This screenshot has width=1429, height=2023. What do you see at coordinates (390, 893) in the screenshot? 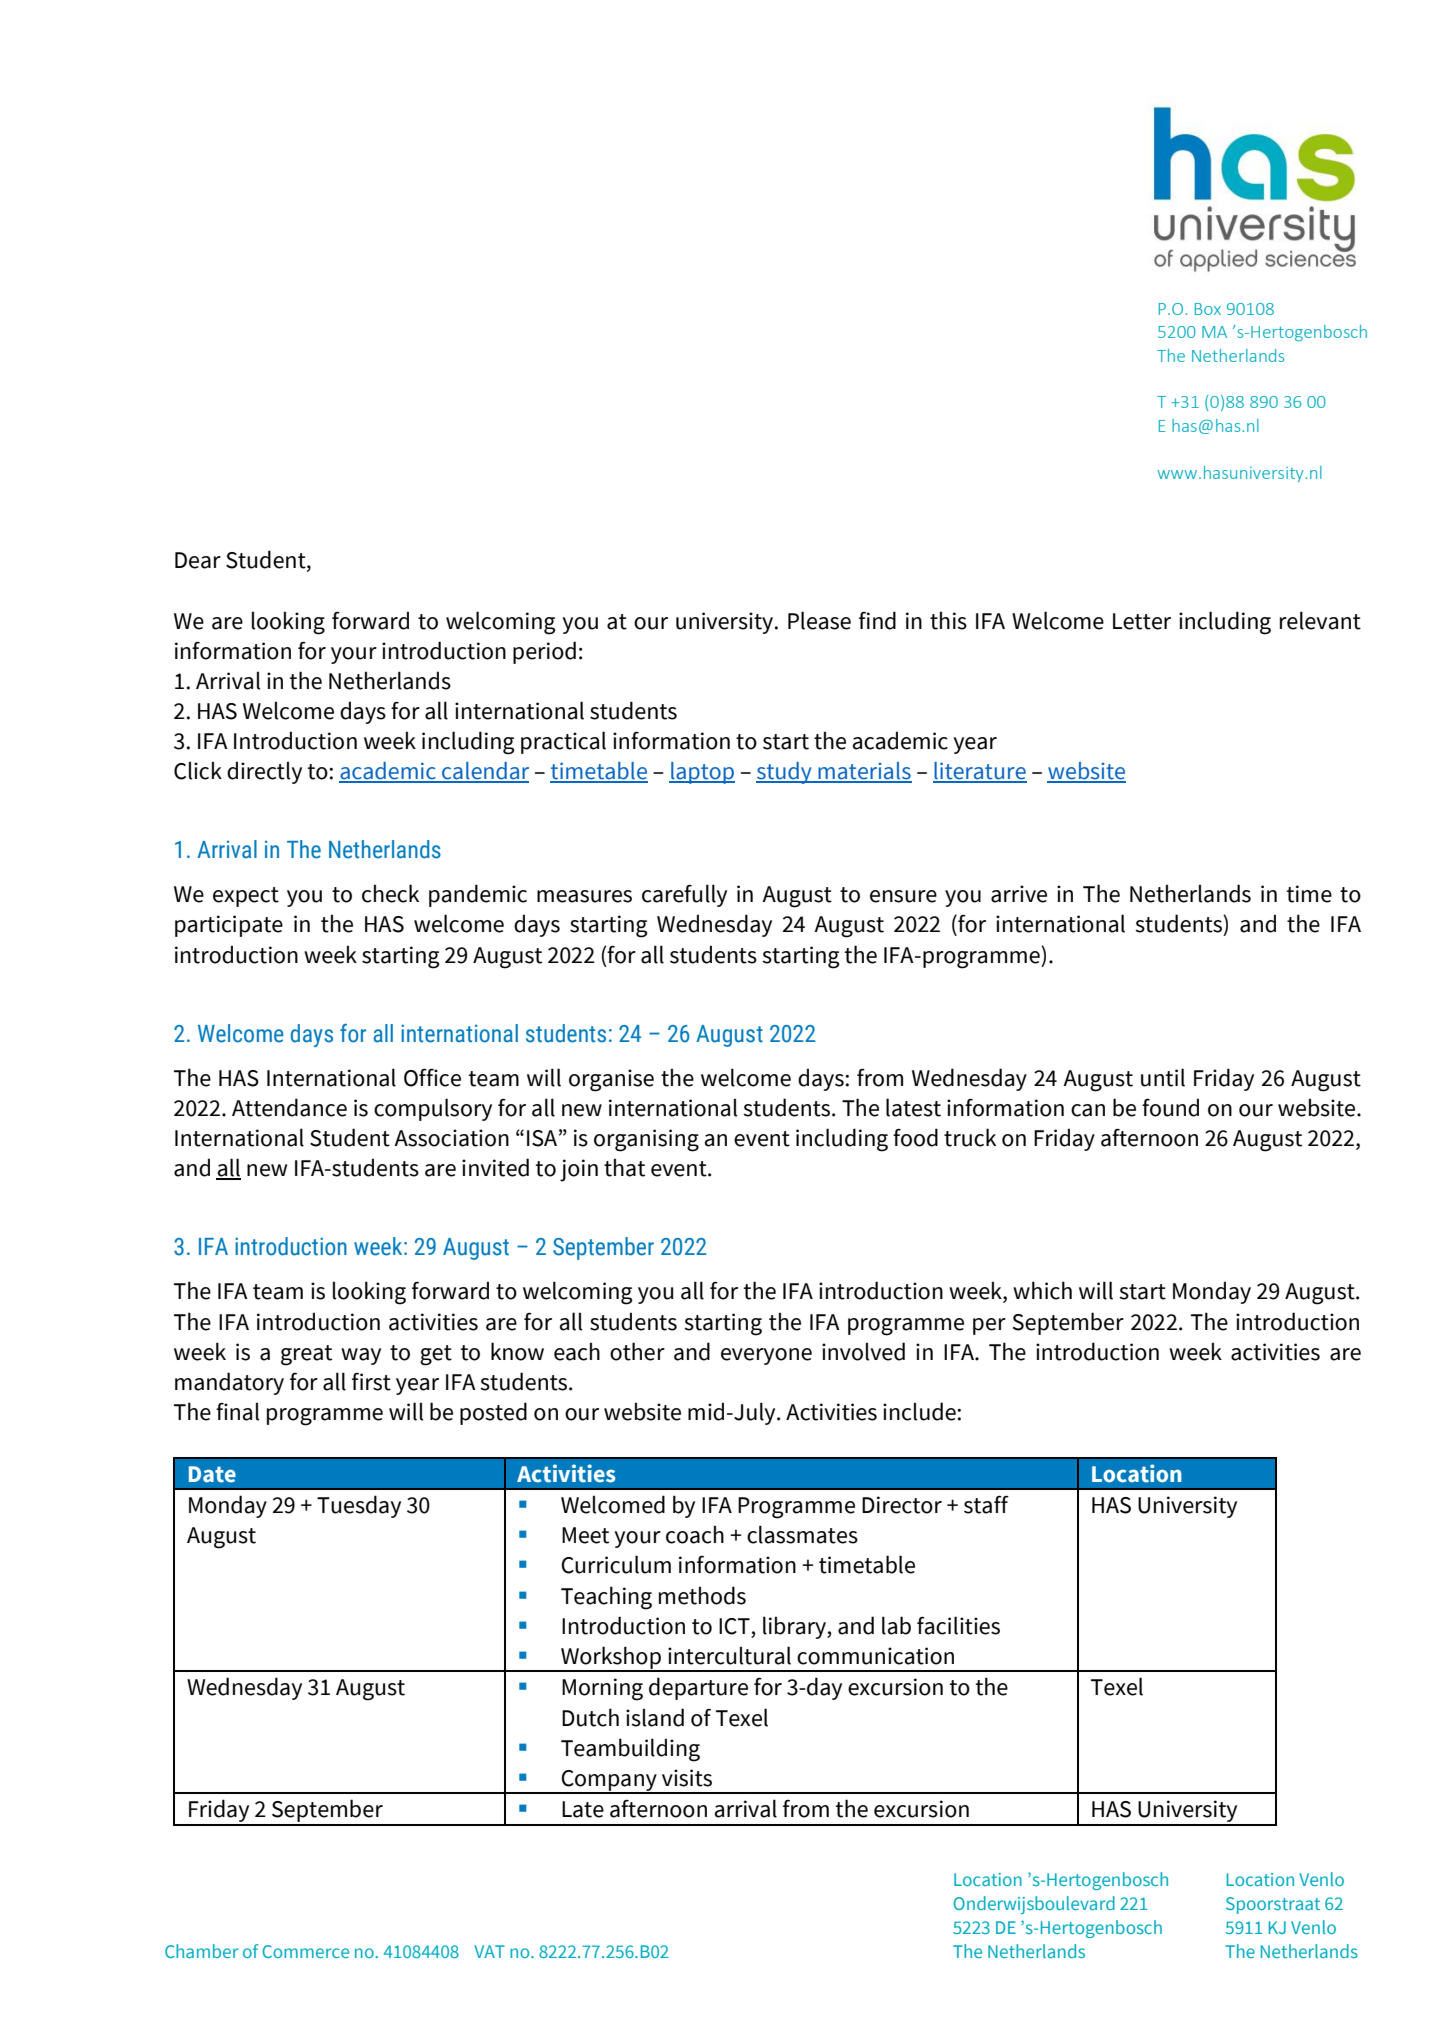
I see `check` at bounding box center [390, 893].
